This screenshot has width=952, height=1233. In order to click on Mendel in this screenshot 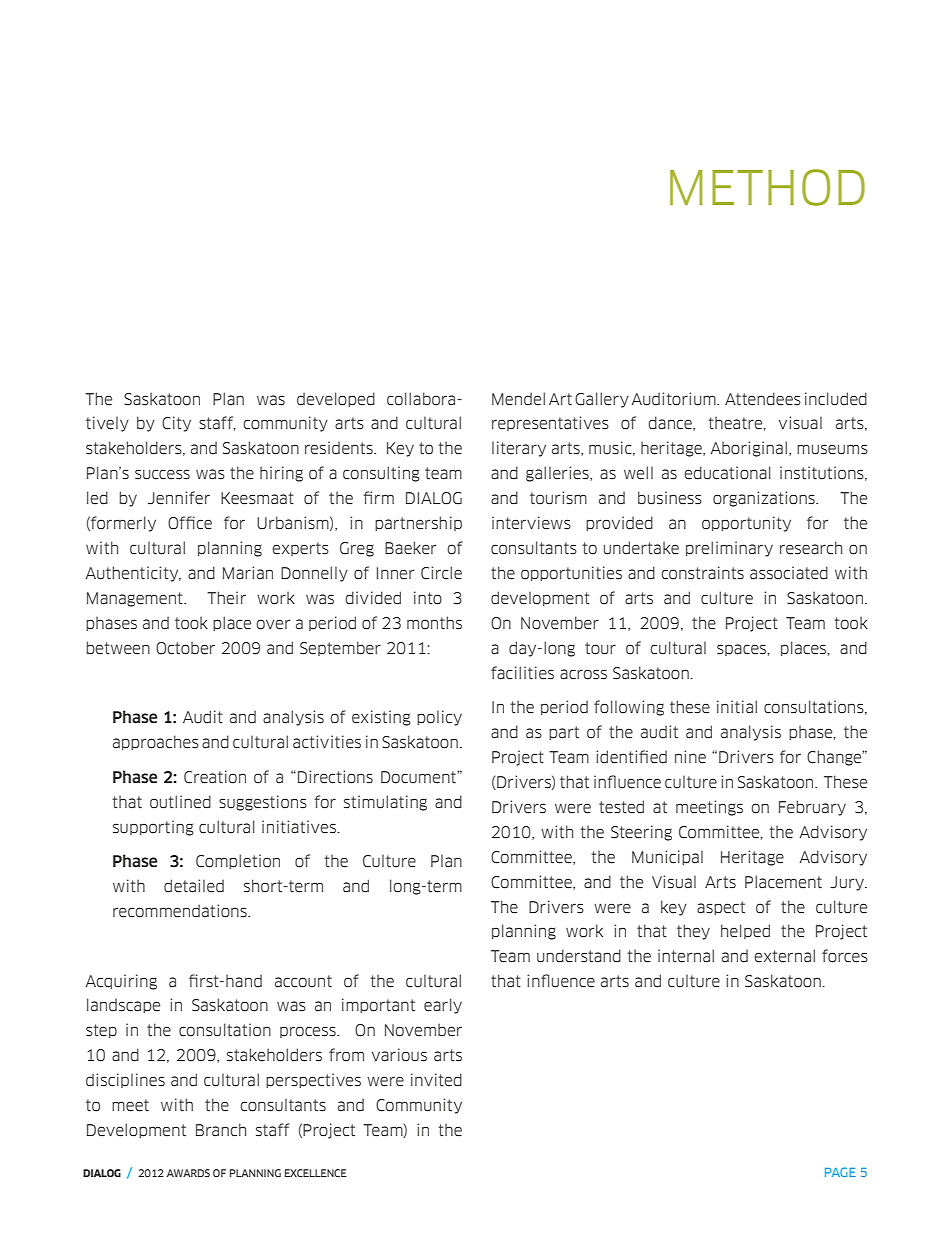, I will do `click(518, 399)`.
